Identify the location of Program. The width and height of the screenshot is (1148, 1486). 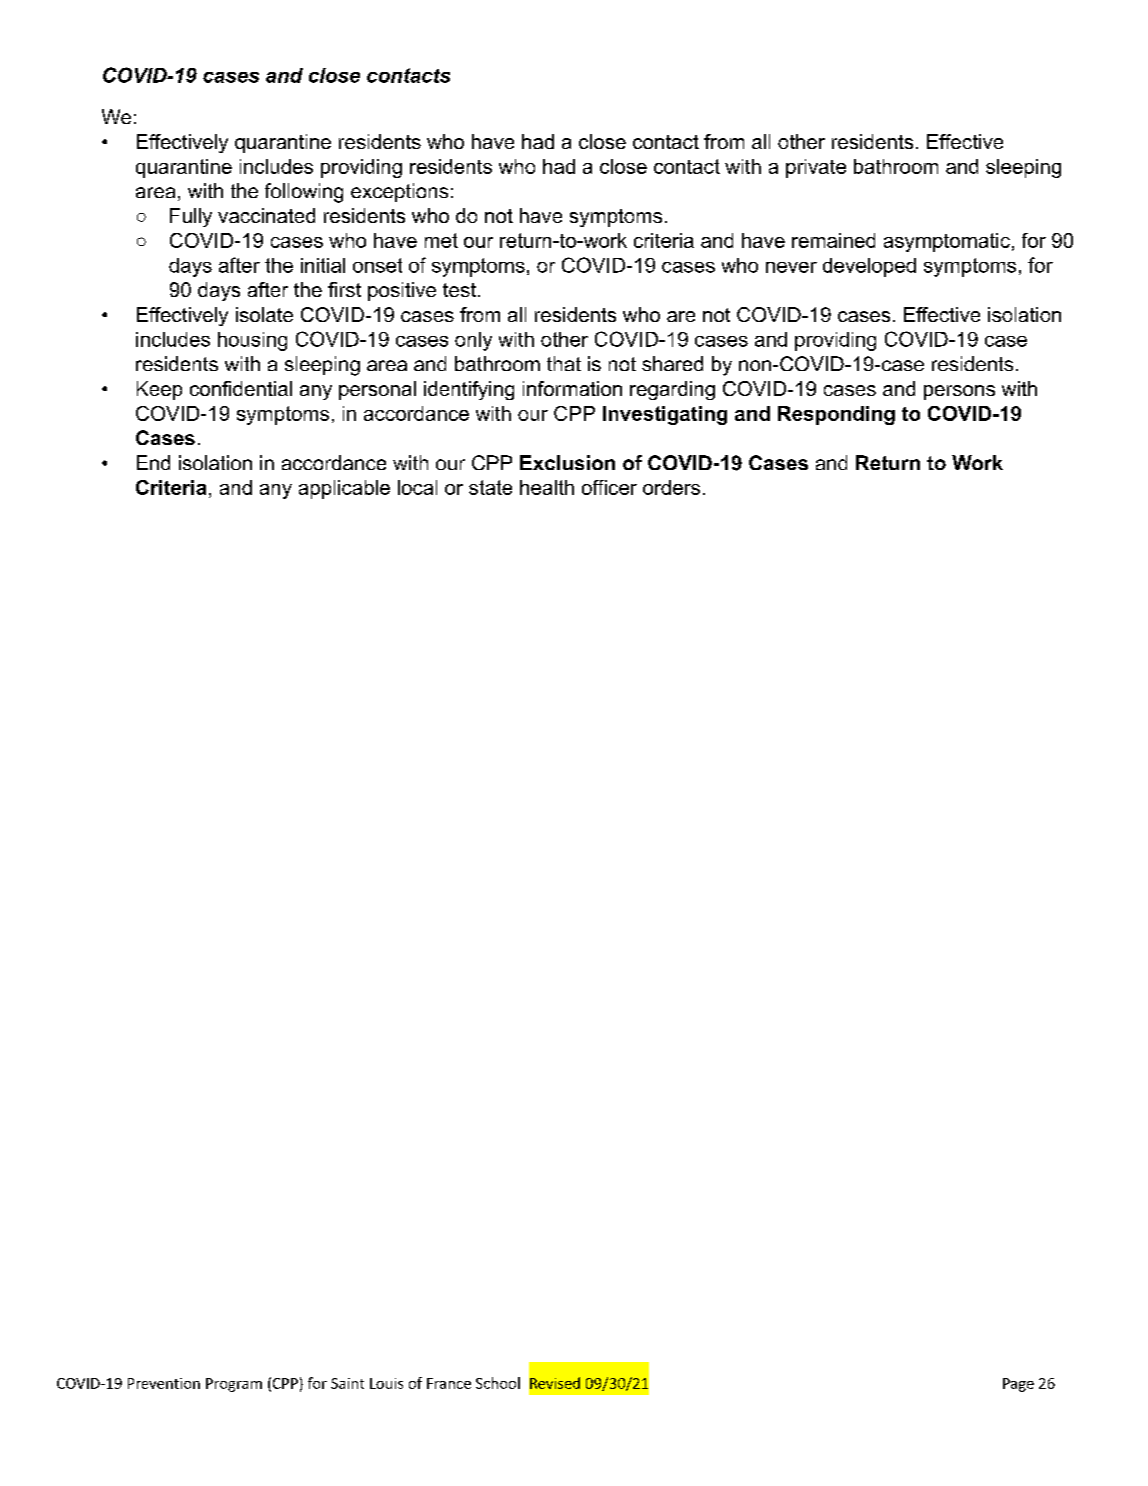
(234, 1385).
